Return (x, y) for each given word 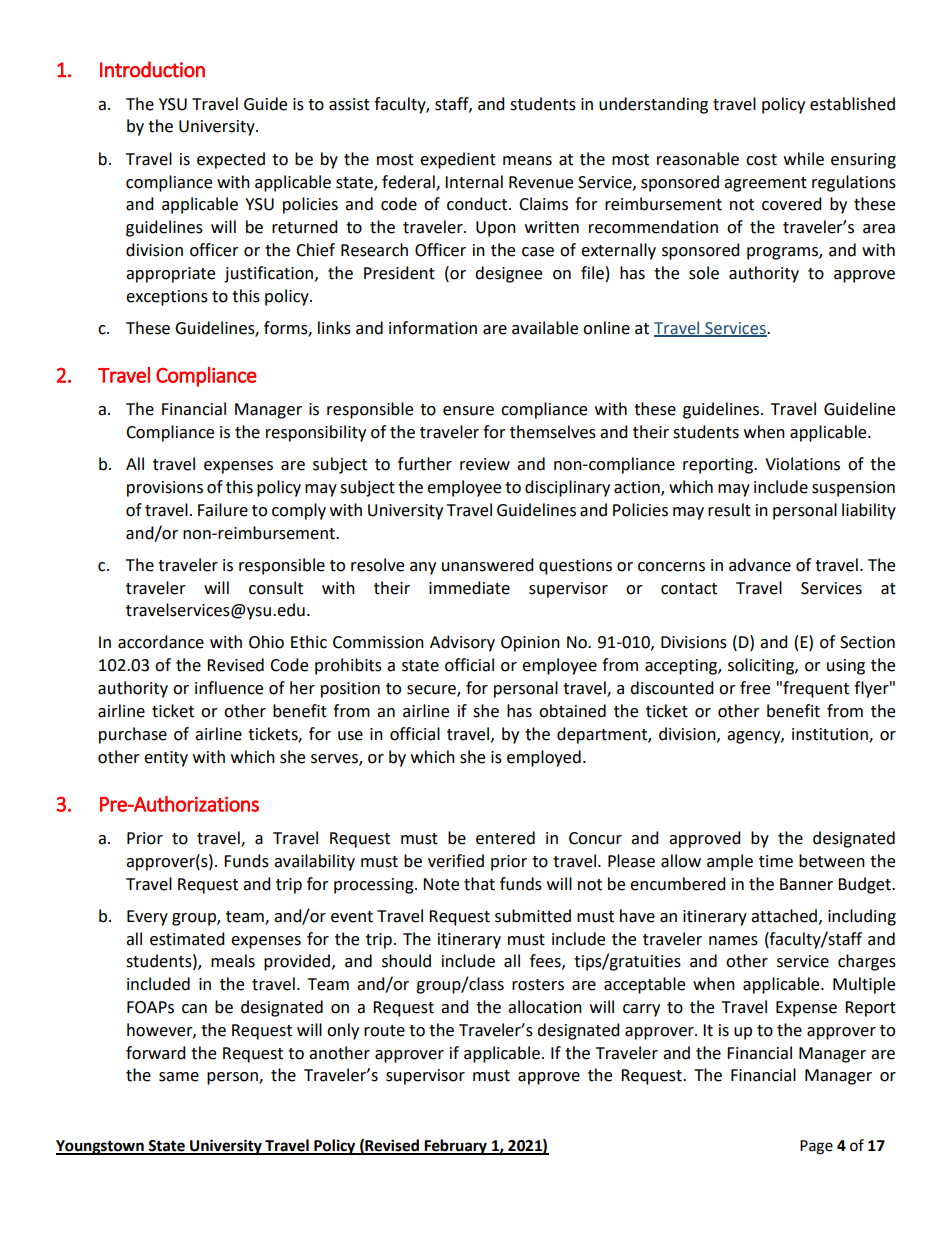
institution (831, 735)
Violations (802, 464)
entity (166, 759)
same (179, 1077)
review (485, 464)
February (455, 1147)
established (852, 104)
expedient (458, 160)
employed (544, 758)
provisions (165, 489)
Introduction (152, 69)
